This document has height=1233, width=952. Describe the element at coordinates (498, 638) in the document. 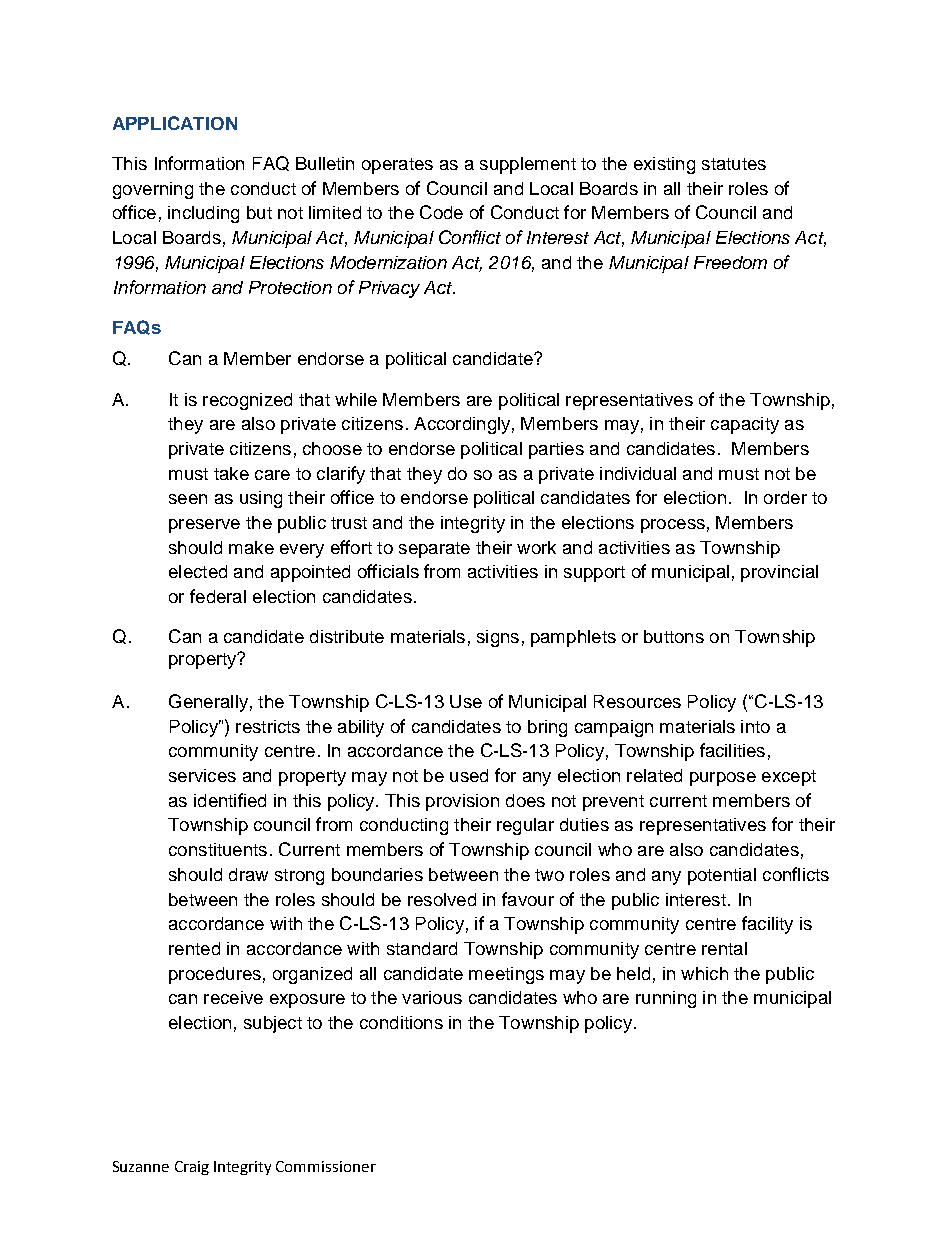

I see `signs` at that location.
